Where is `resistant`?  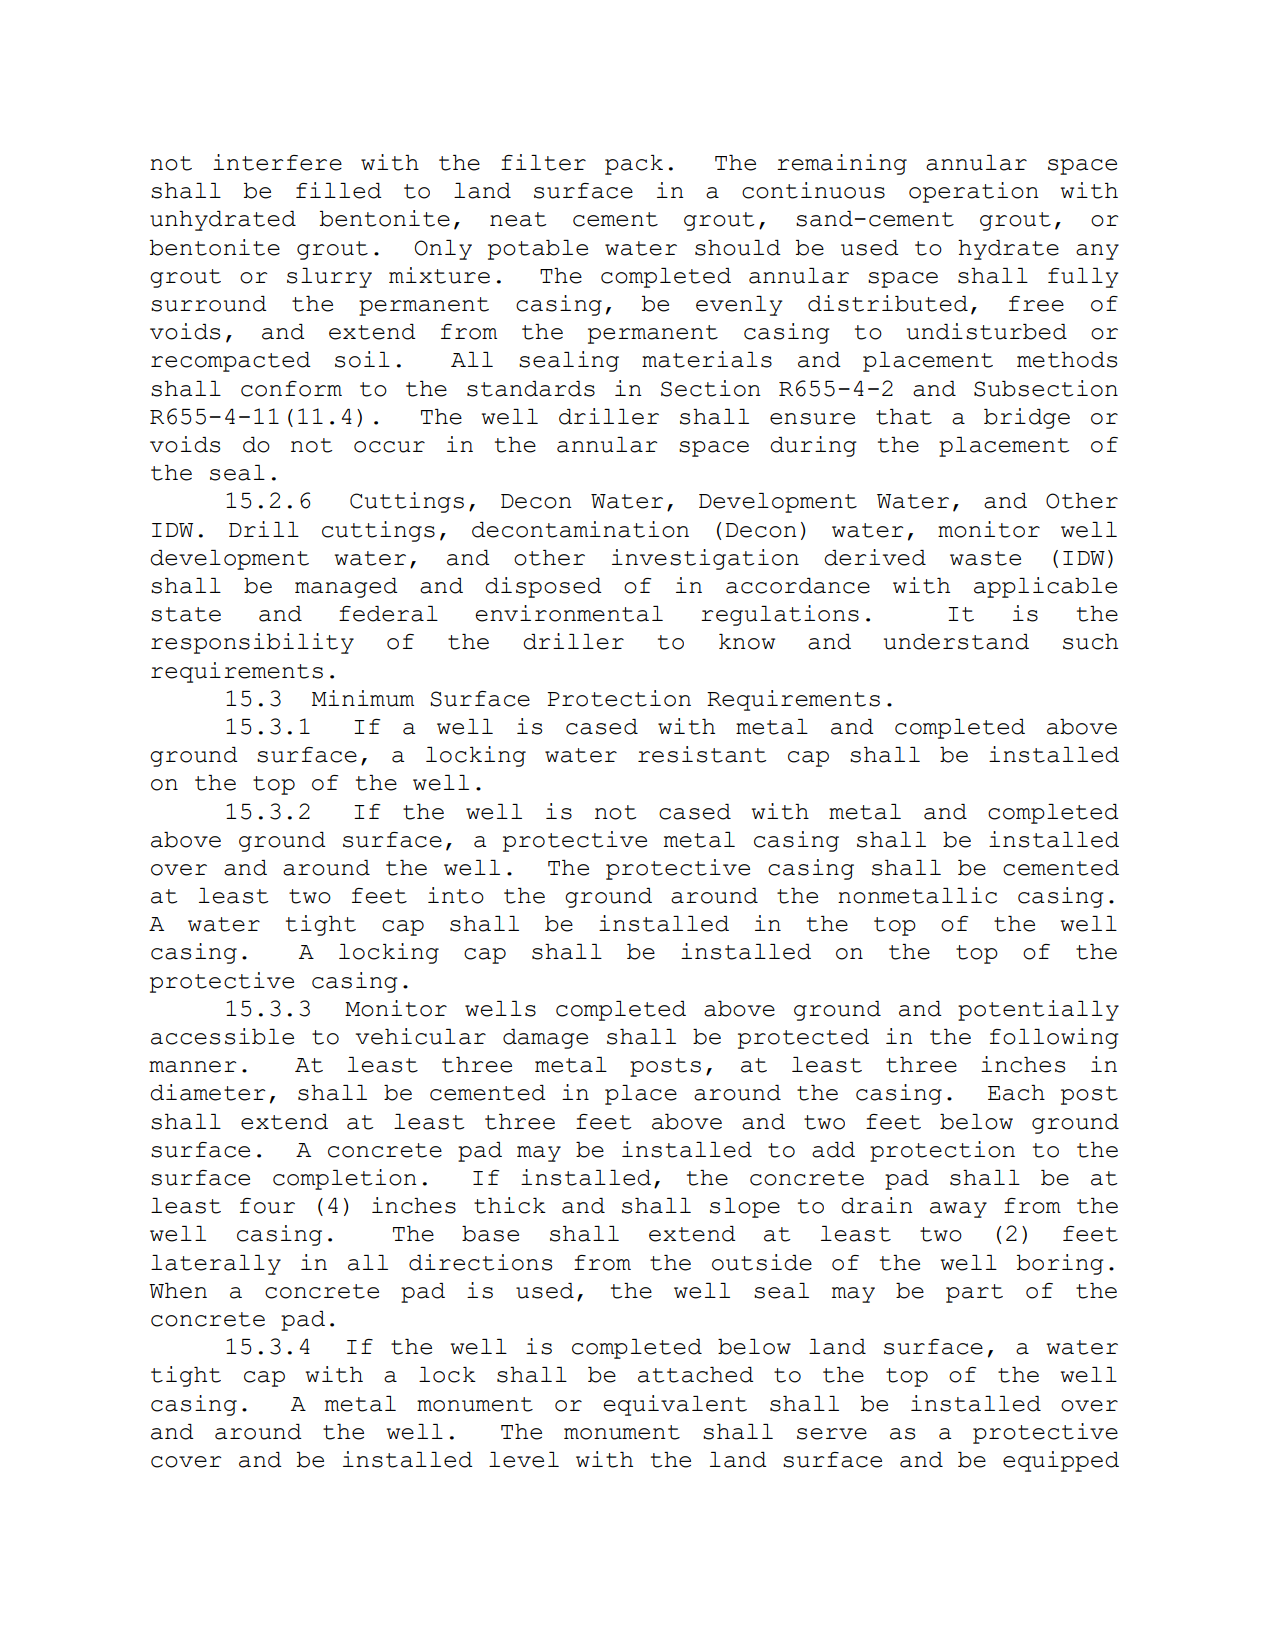 resistant is located at coordinates (702, 754).
